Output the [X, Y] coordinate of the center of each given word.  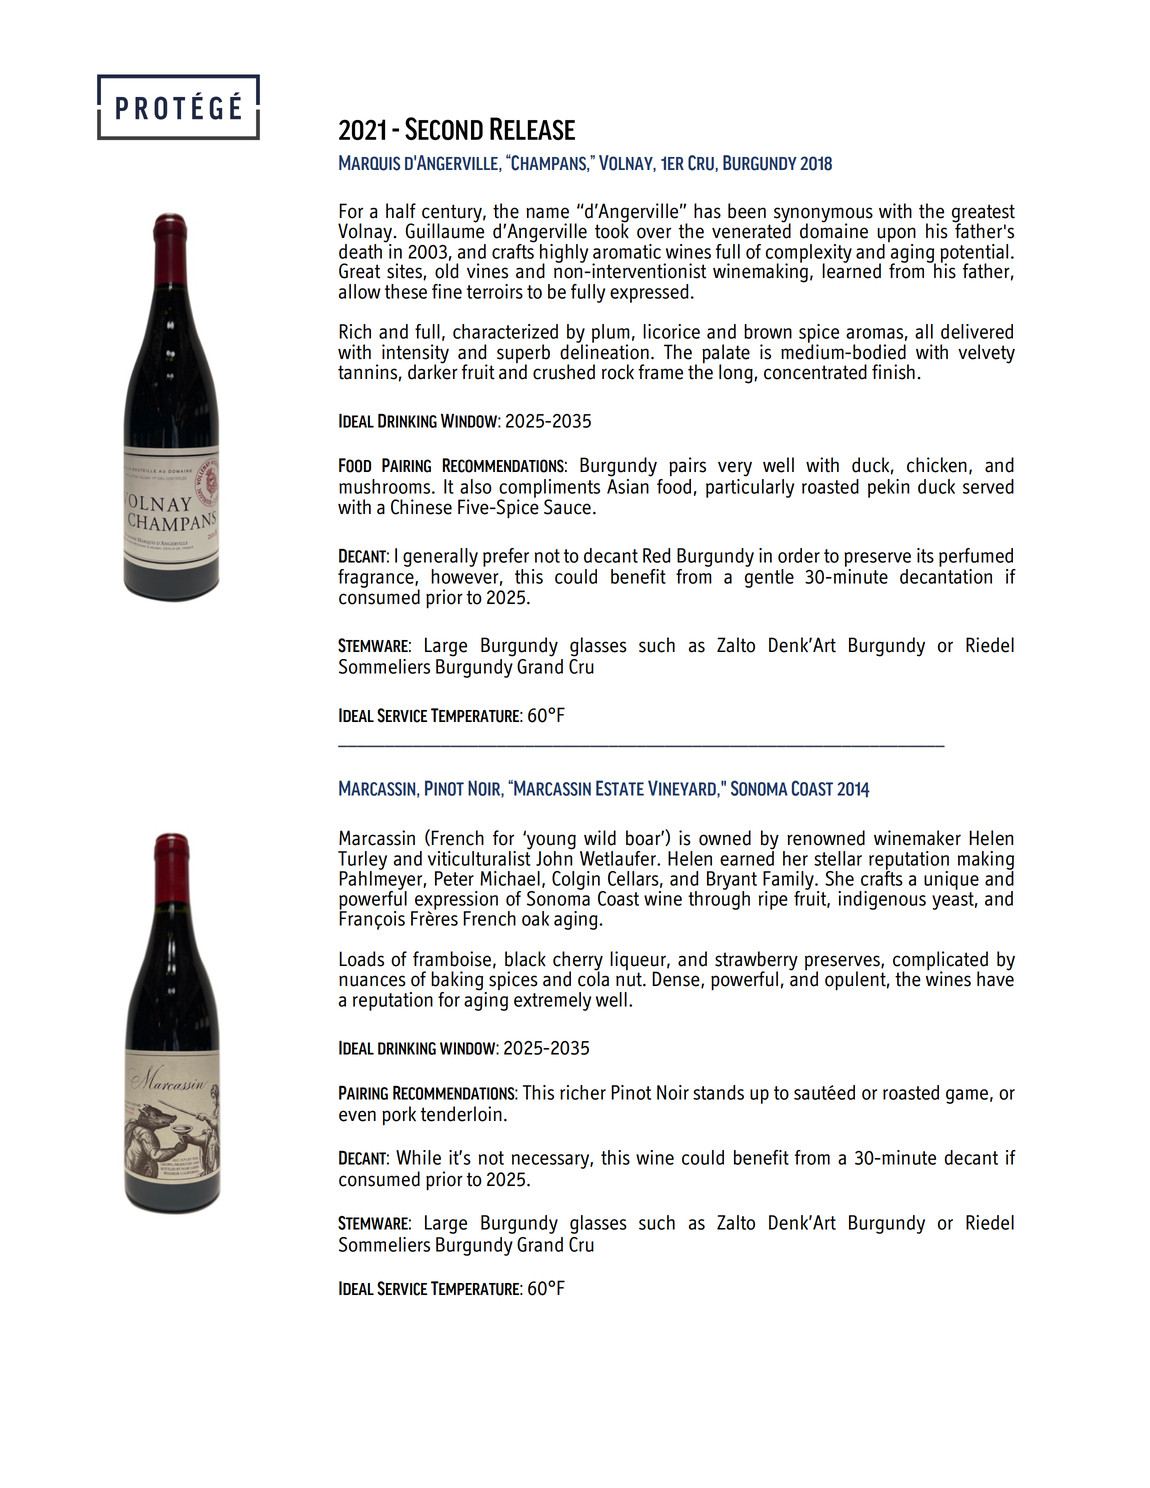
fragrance [377, 577]
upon [896, 236]
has [707, 211]
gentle [769, 577]
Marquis [369, 163]
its [925, 555]
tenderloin [461, 1114]
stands [718, 1092]
